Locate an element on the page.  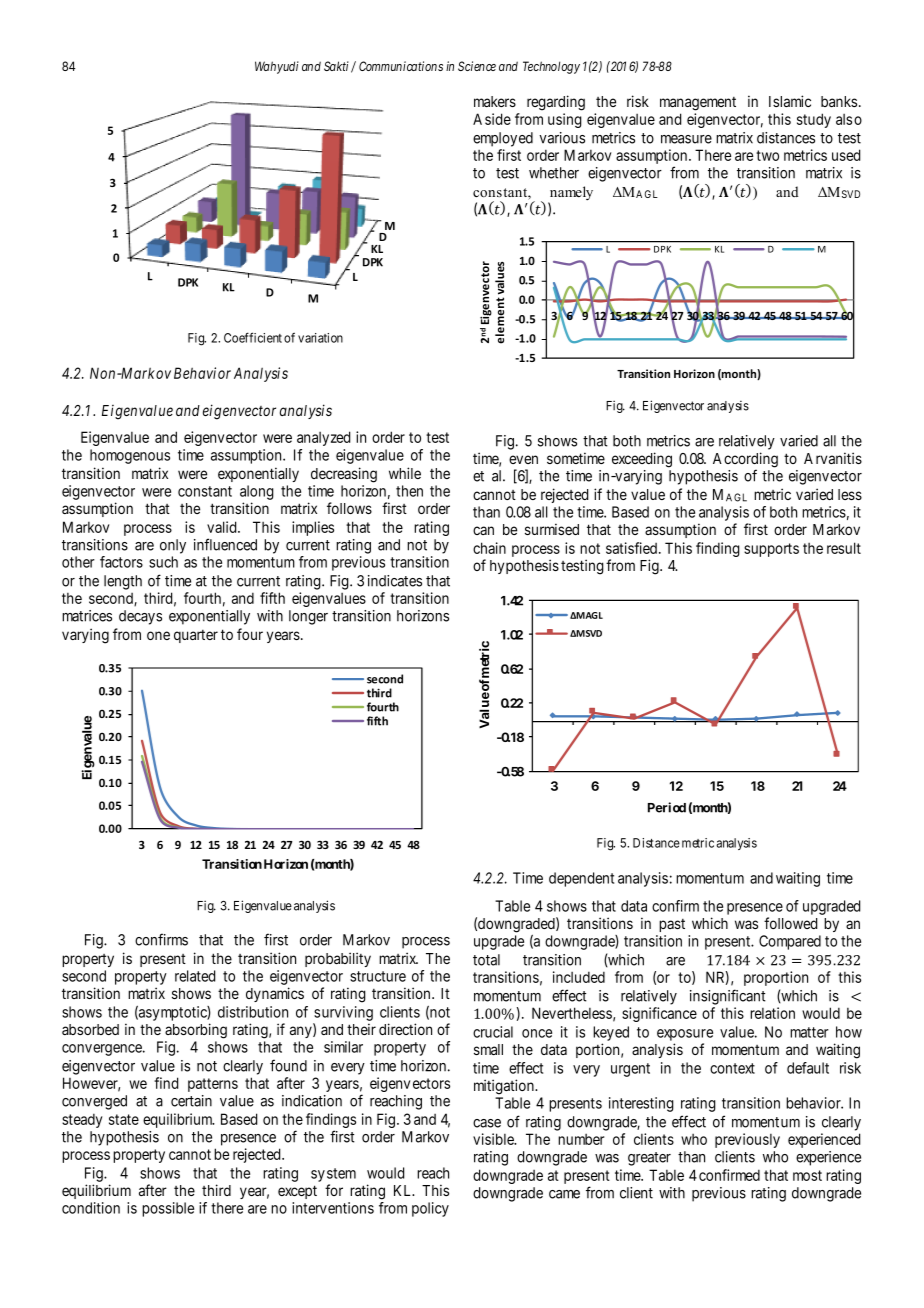
possible is located at coordinates (168, 1209).
